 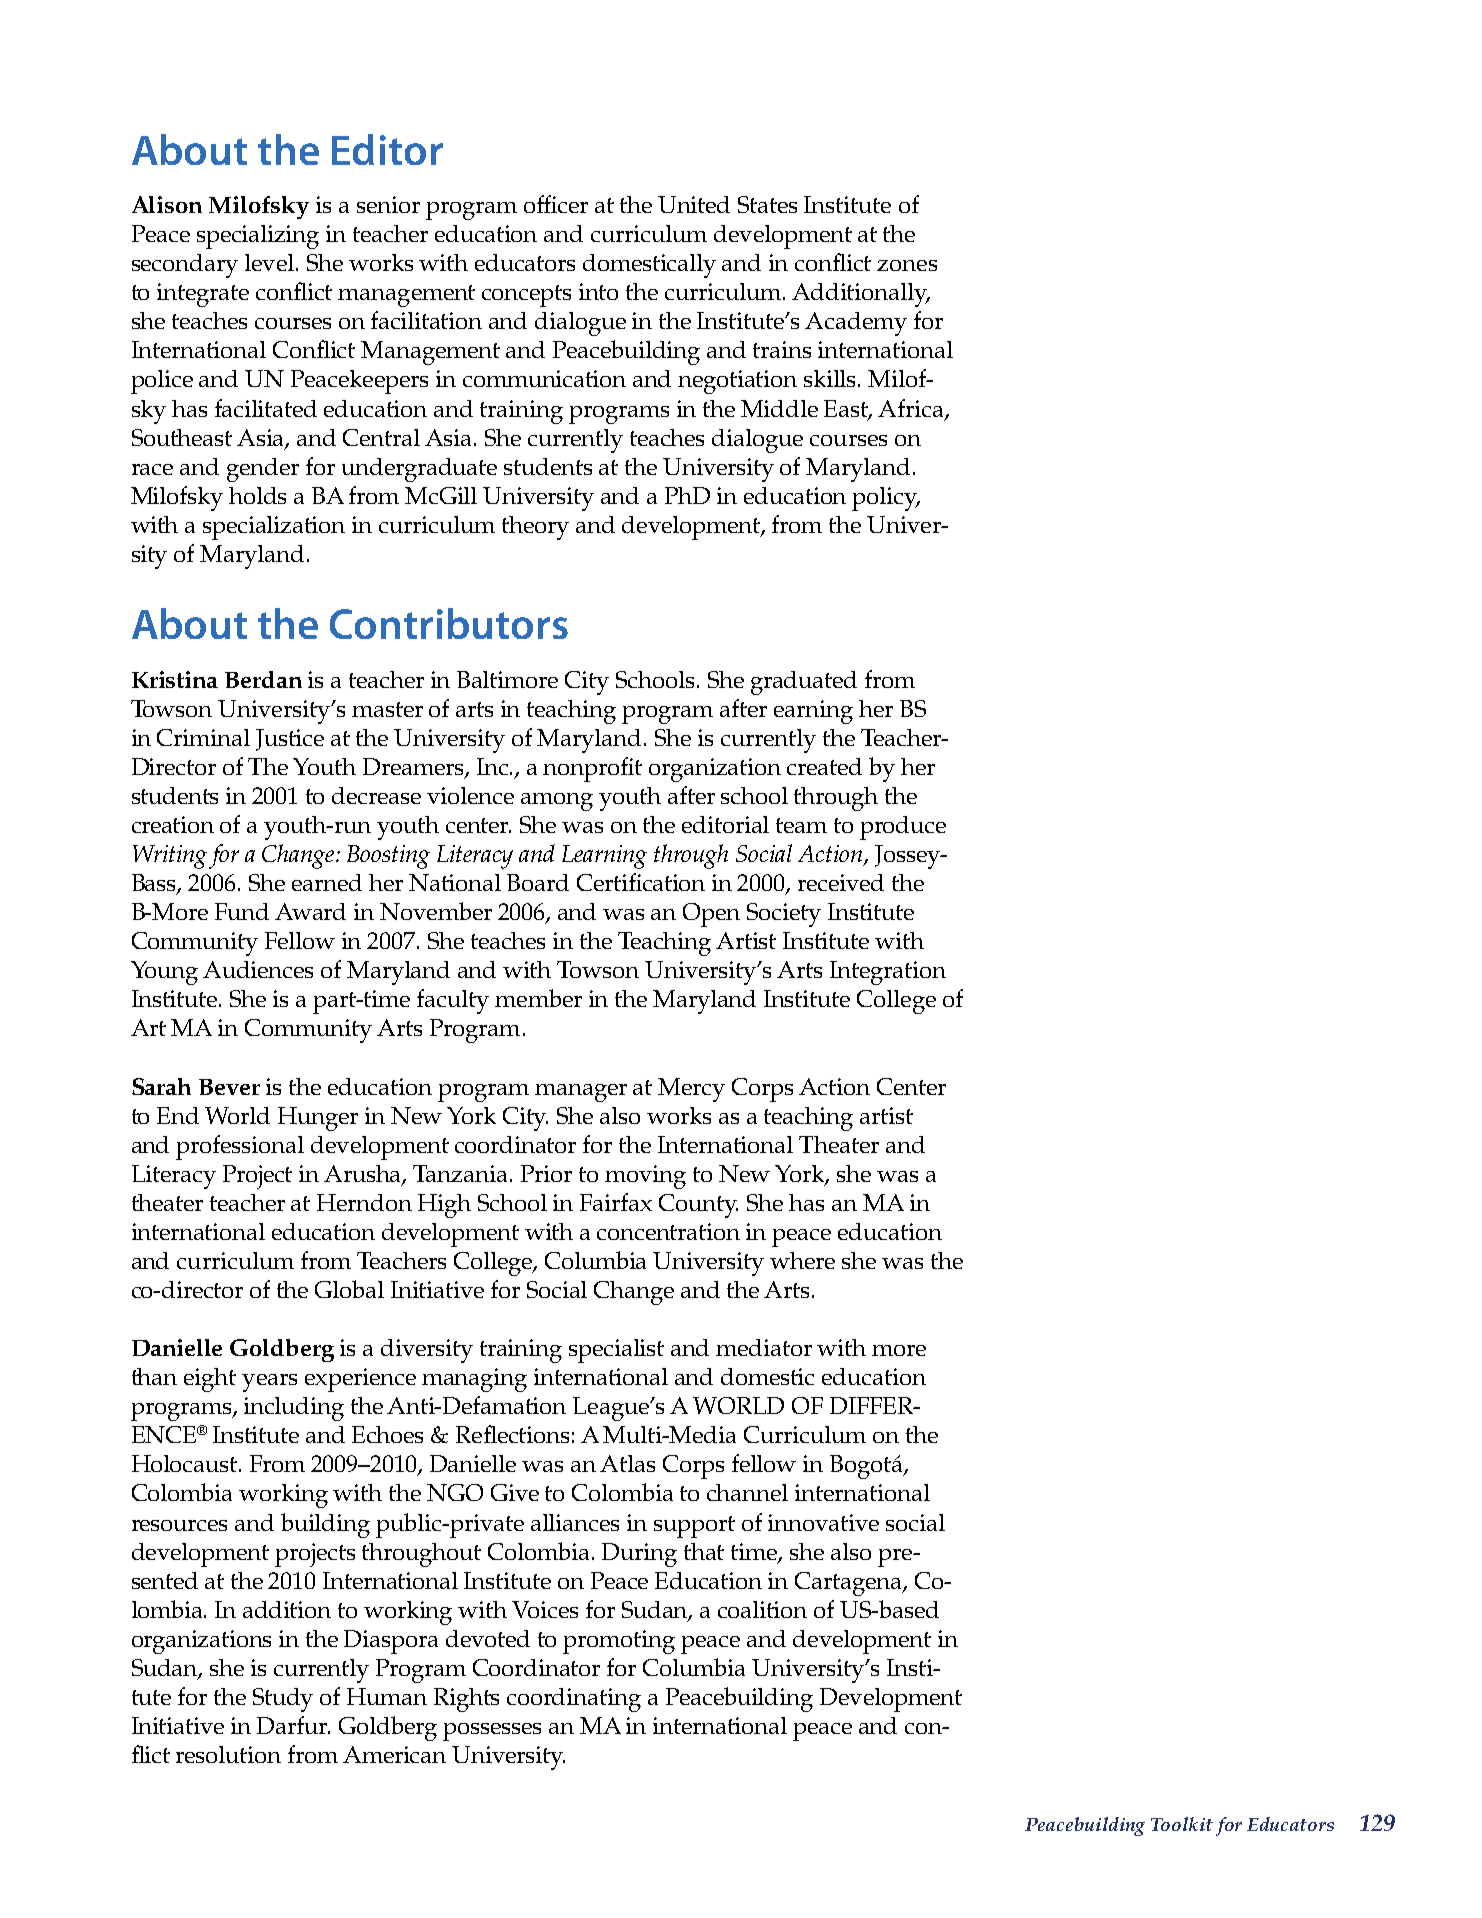 What do you see at coordinates (538, 998) in the page?
I see `member` at bounding box center [538, 998].
